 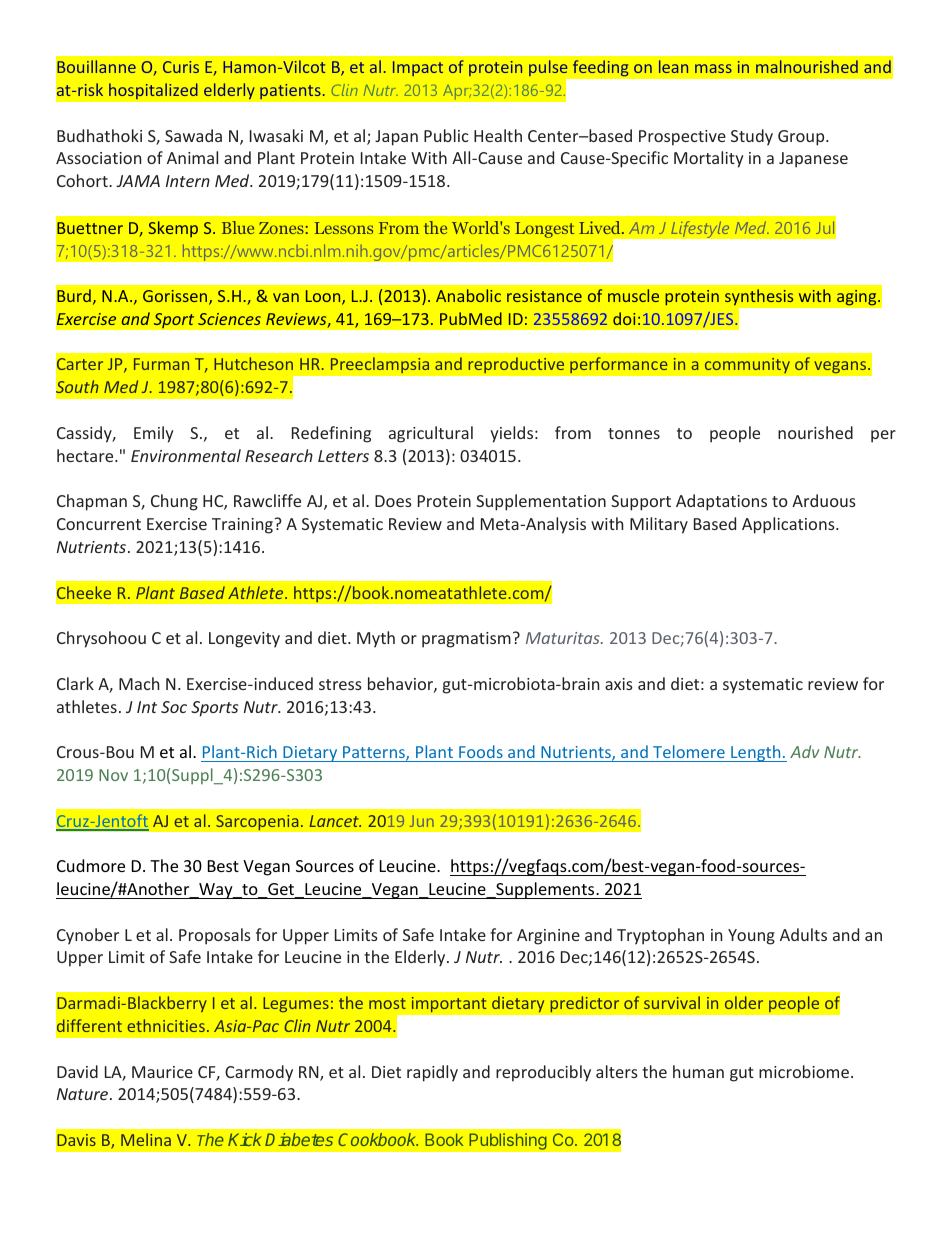 What do you see at coordinates (516, 365) in the page?
I see `reproductive` at bounding box center [516, 365].
